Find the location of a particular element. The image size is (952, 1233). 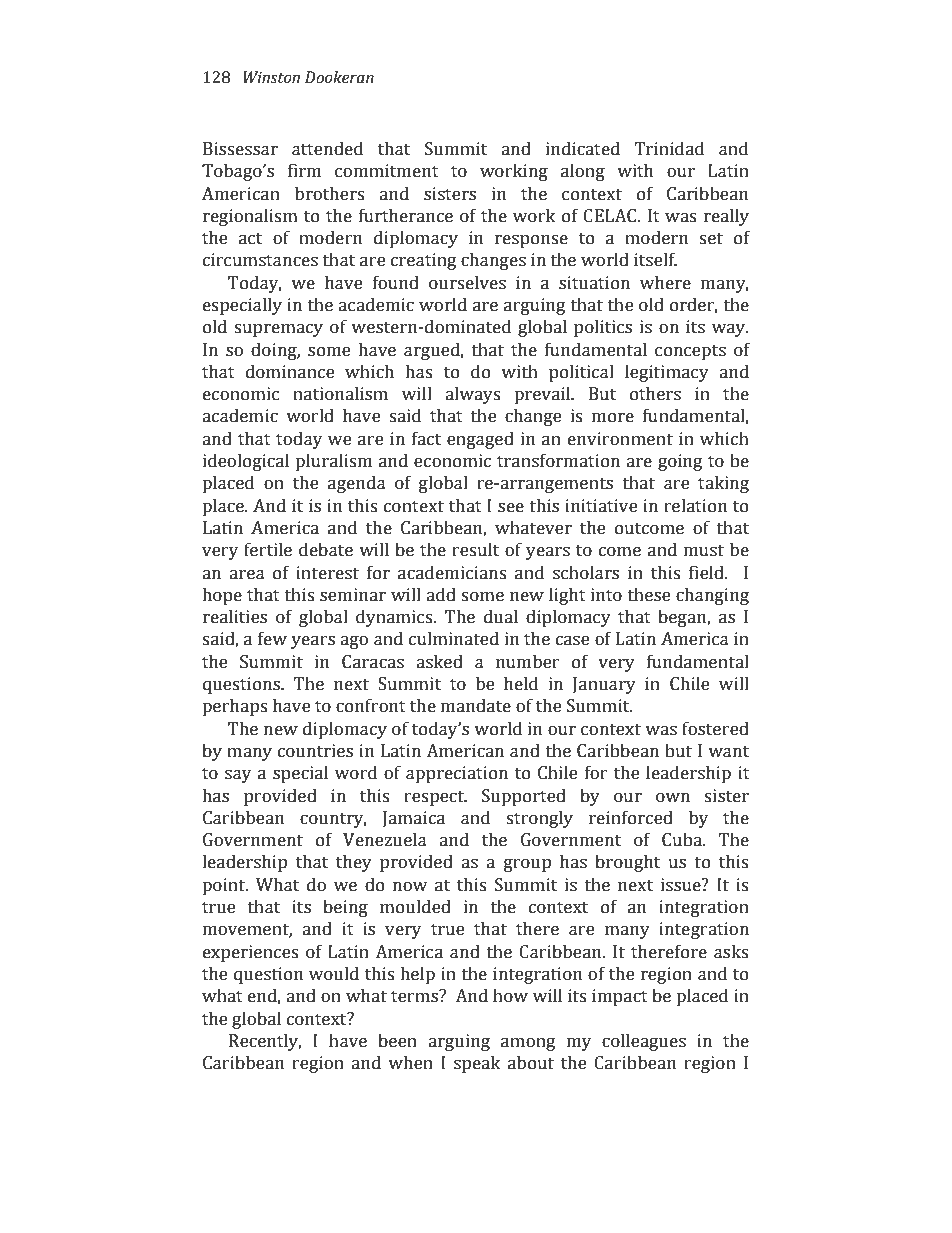

Trinidad is located at coordinates (669, 148).
